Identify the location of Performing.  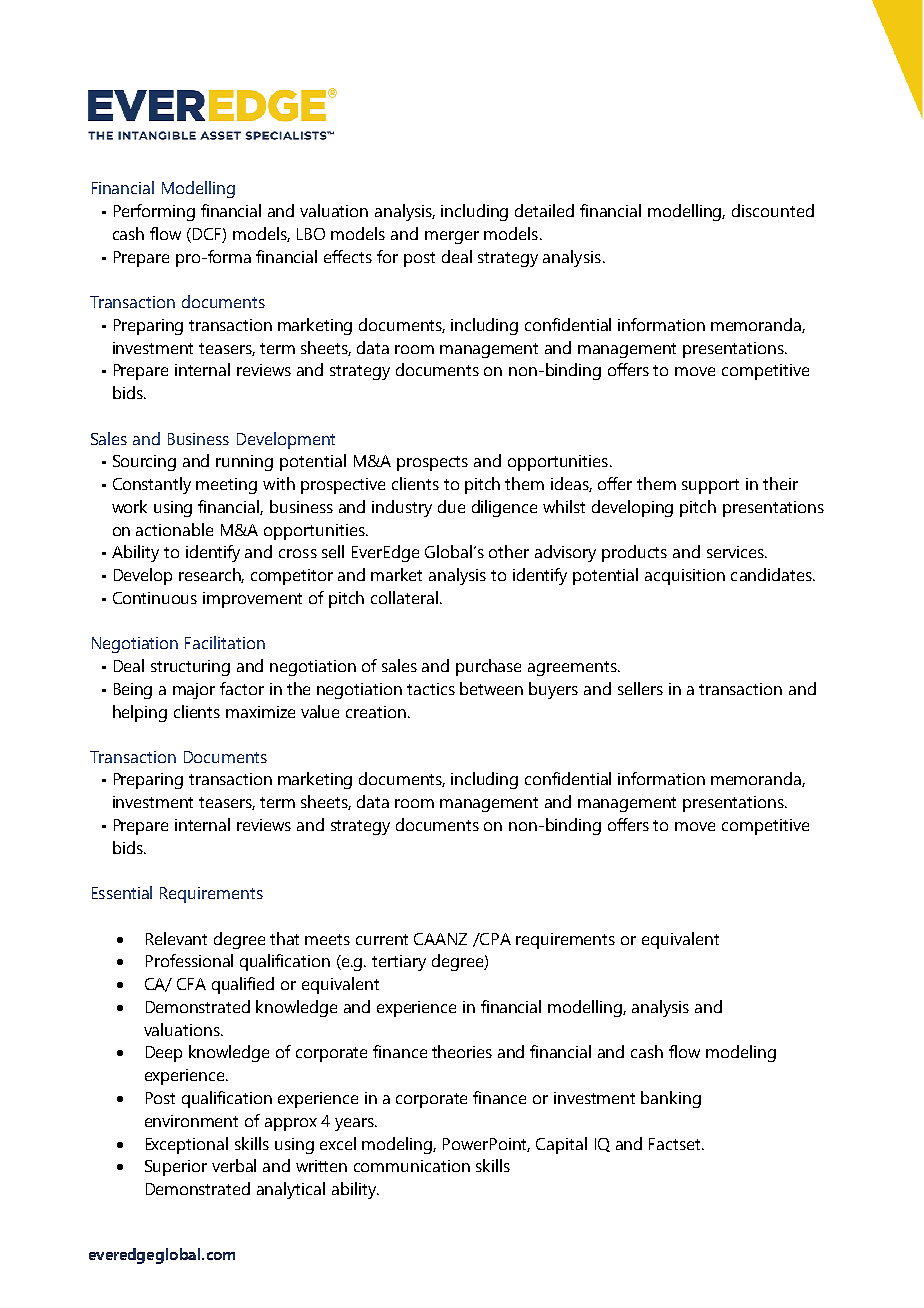
(154, 212).
